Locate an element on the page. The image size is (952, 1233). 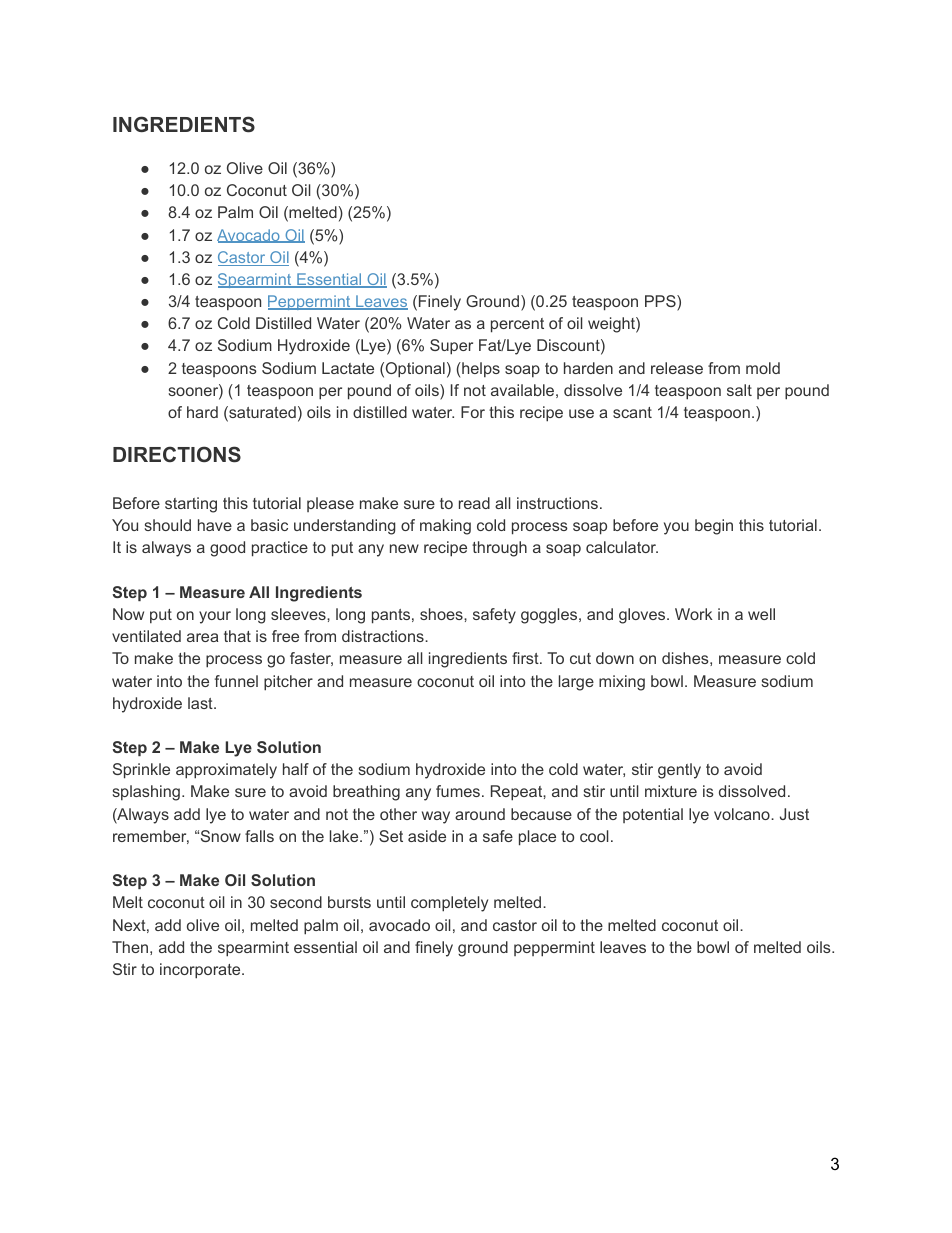
approximately is located at coordinates (226, 771).
